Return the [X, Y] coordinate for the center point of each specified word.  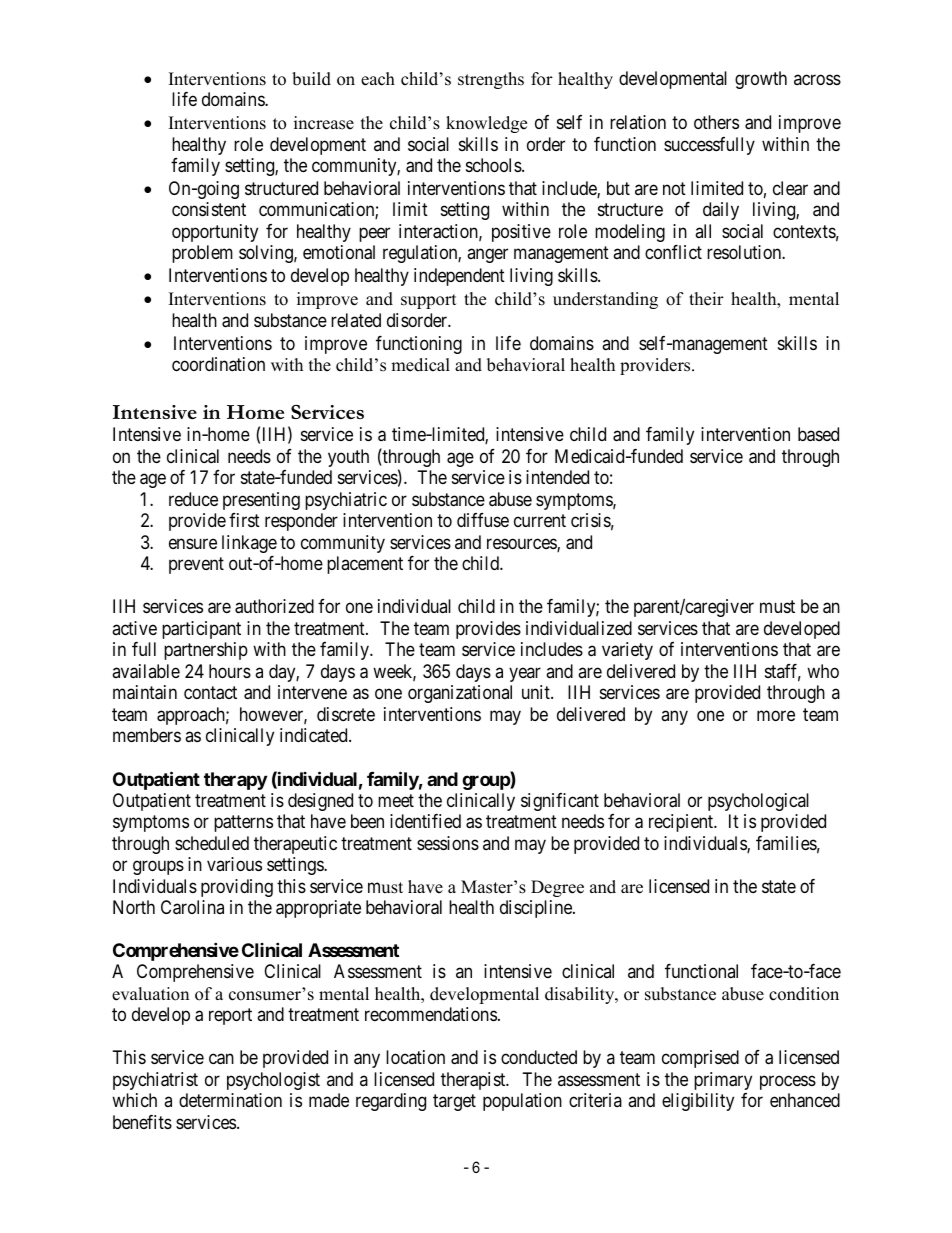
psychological [758, 802]
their [706, 299]
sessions [448, 843]
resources [522, 545]
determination [230, 1100]
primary [723, 1081]
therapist [474, 1081]
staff [783, 672]
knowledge [486, 124]
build [311, 79]
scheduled [212, 843]
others [716, 122]
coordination [218, 364]
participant [201, 630]
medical [420, 365]
